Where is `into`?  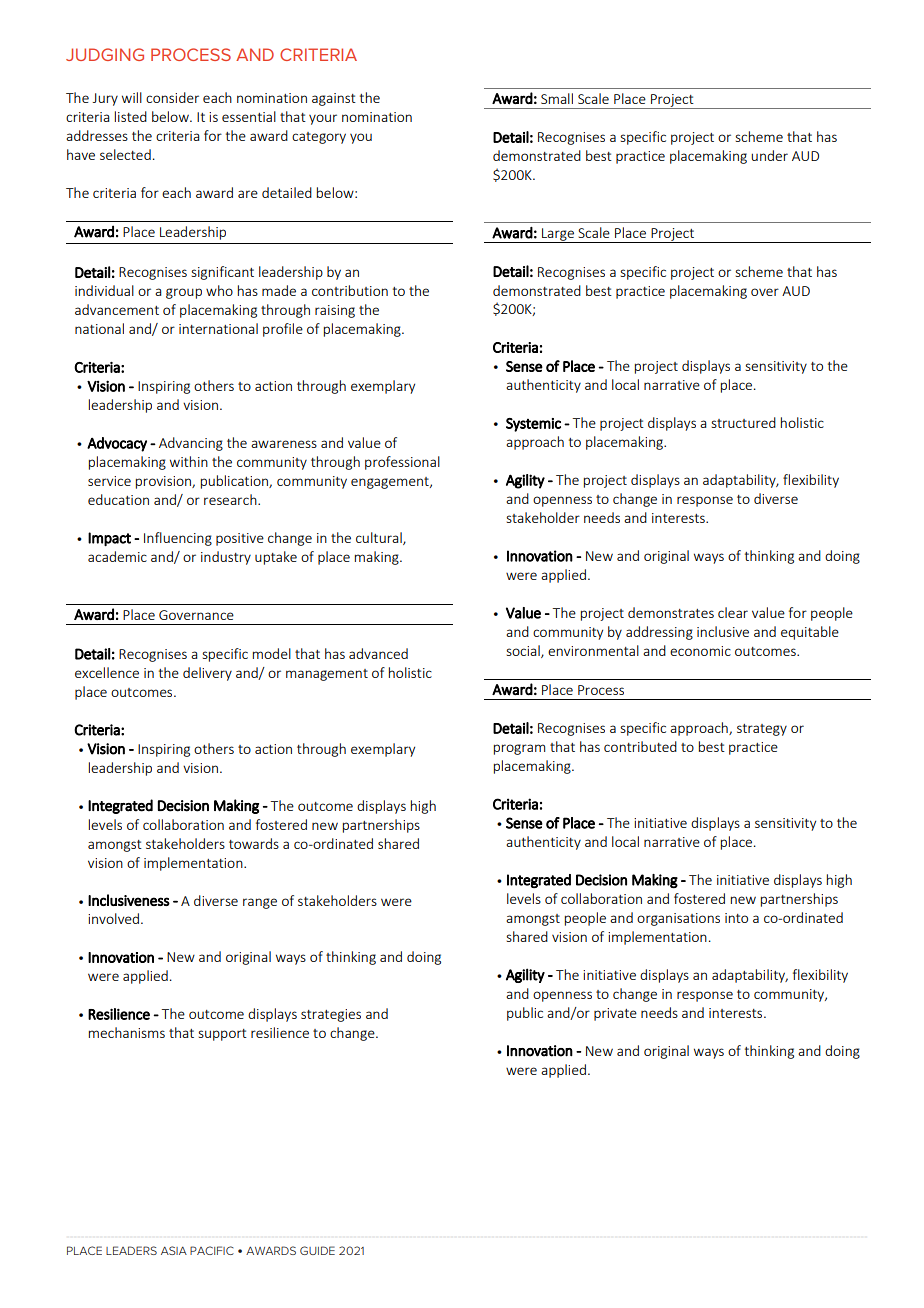 into is located at coordinates (736, 918).
